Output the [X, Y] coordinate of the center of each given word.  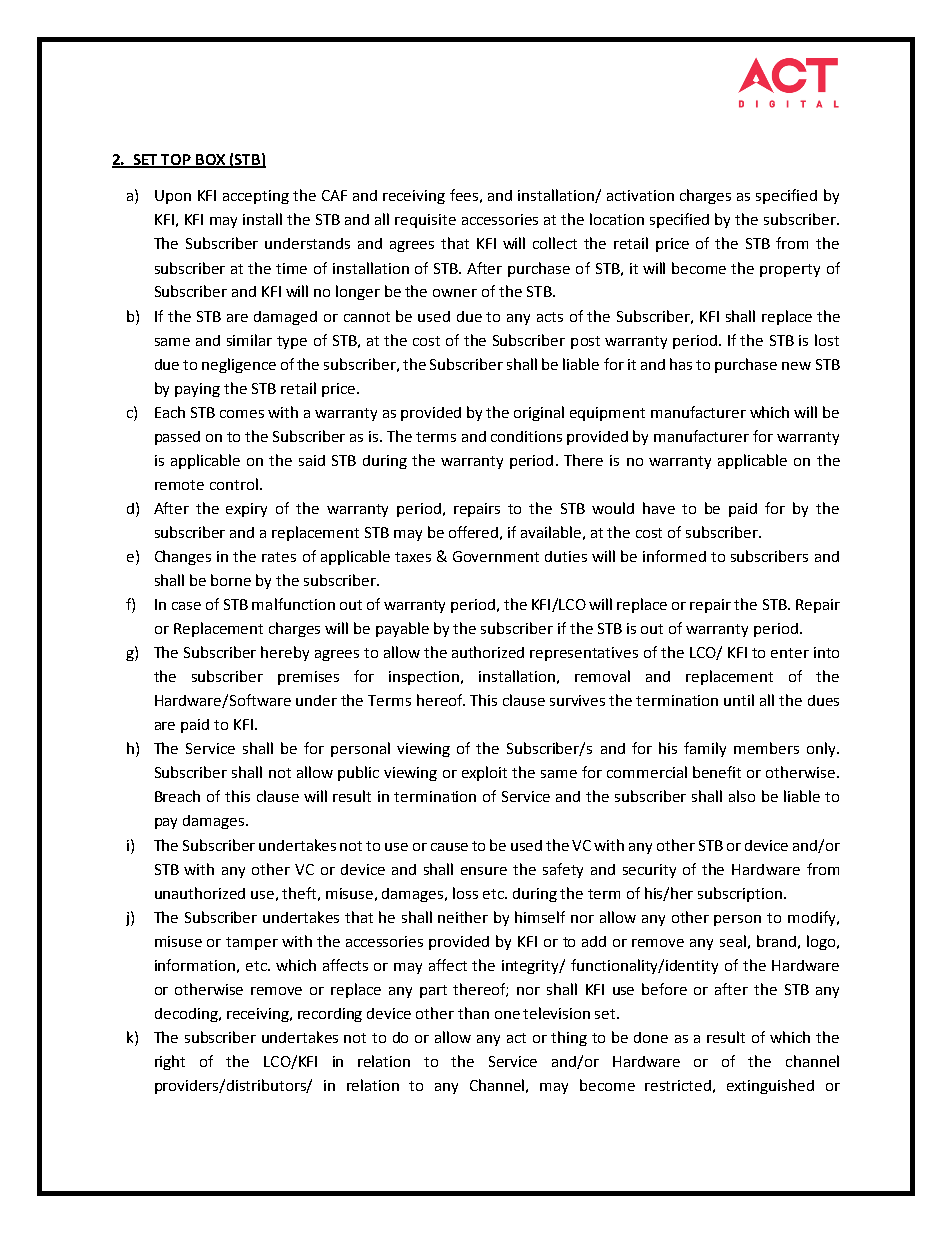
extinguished [770, 1086]
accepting [256, 197]
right [170, 1062]
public [358, 773]
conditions [526, 436]
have [659, 508]
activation [640, 195]
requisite [425, 221]
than [473, 1013]
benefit [717, 772]
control [234, 484]
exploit [484, 773]
